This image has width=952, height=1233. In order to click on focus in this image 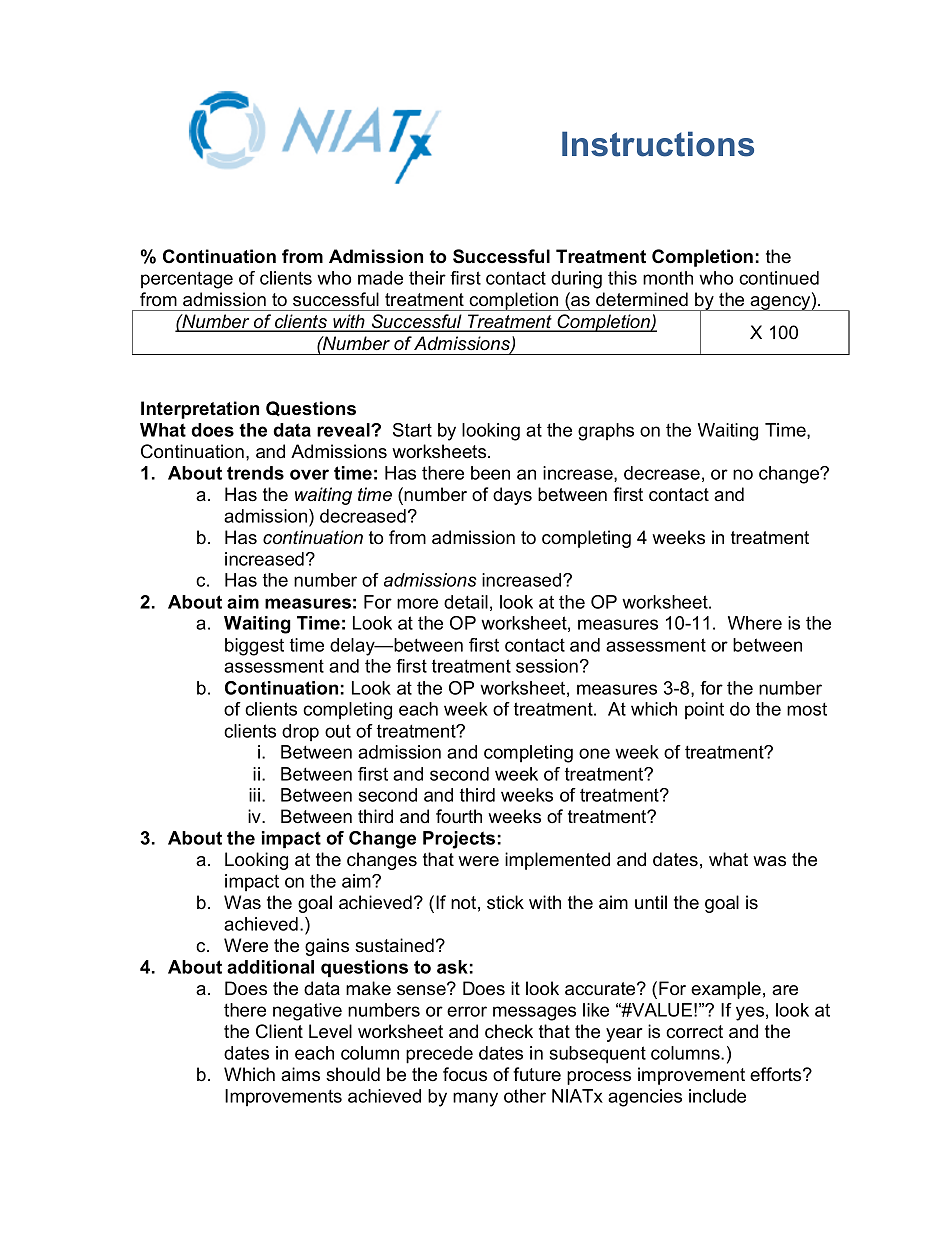, I will do `click(465, 1074)`.
